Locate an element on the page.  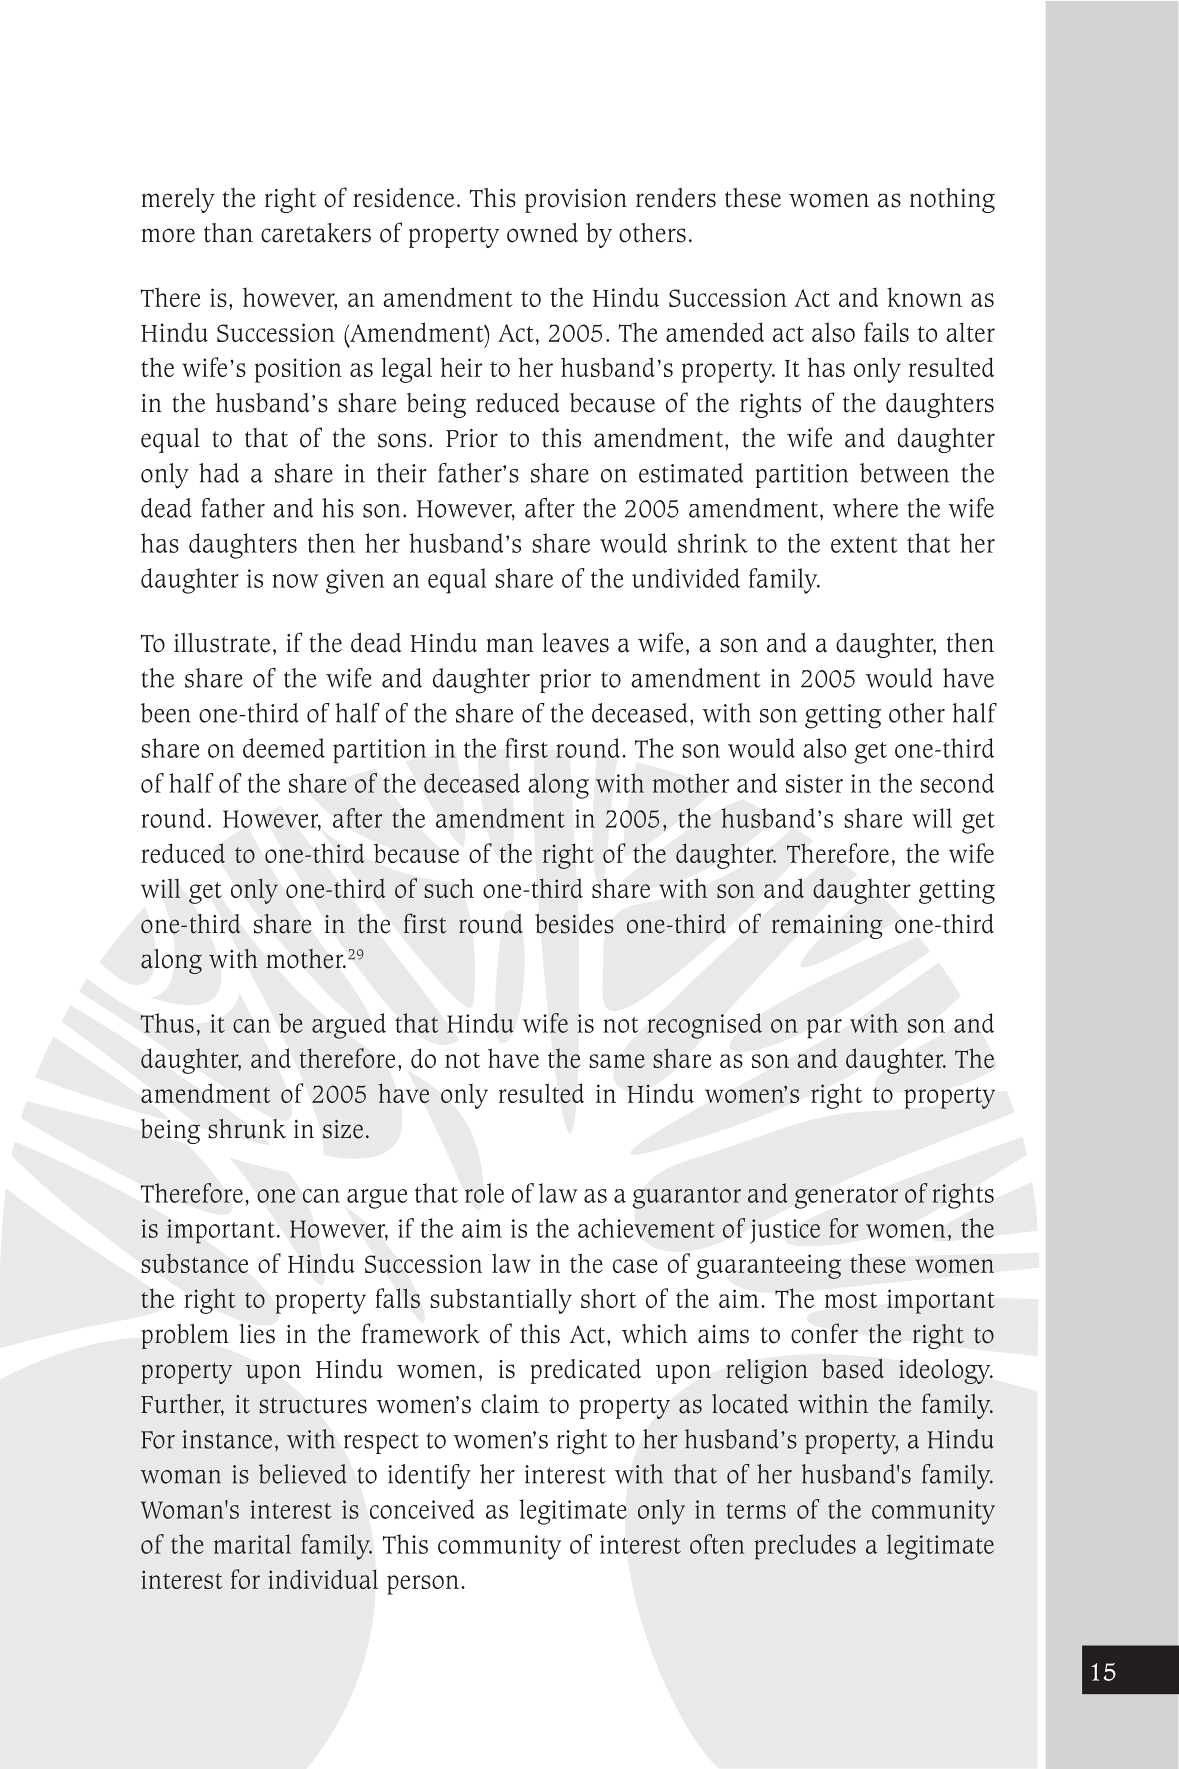
often is located at coordinates (717, 1544).
